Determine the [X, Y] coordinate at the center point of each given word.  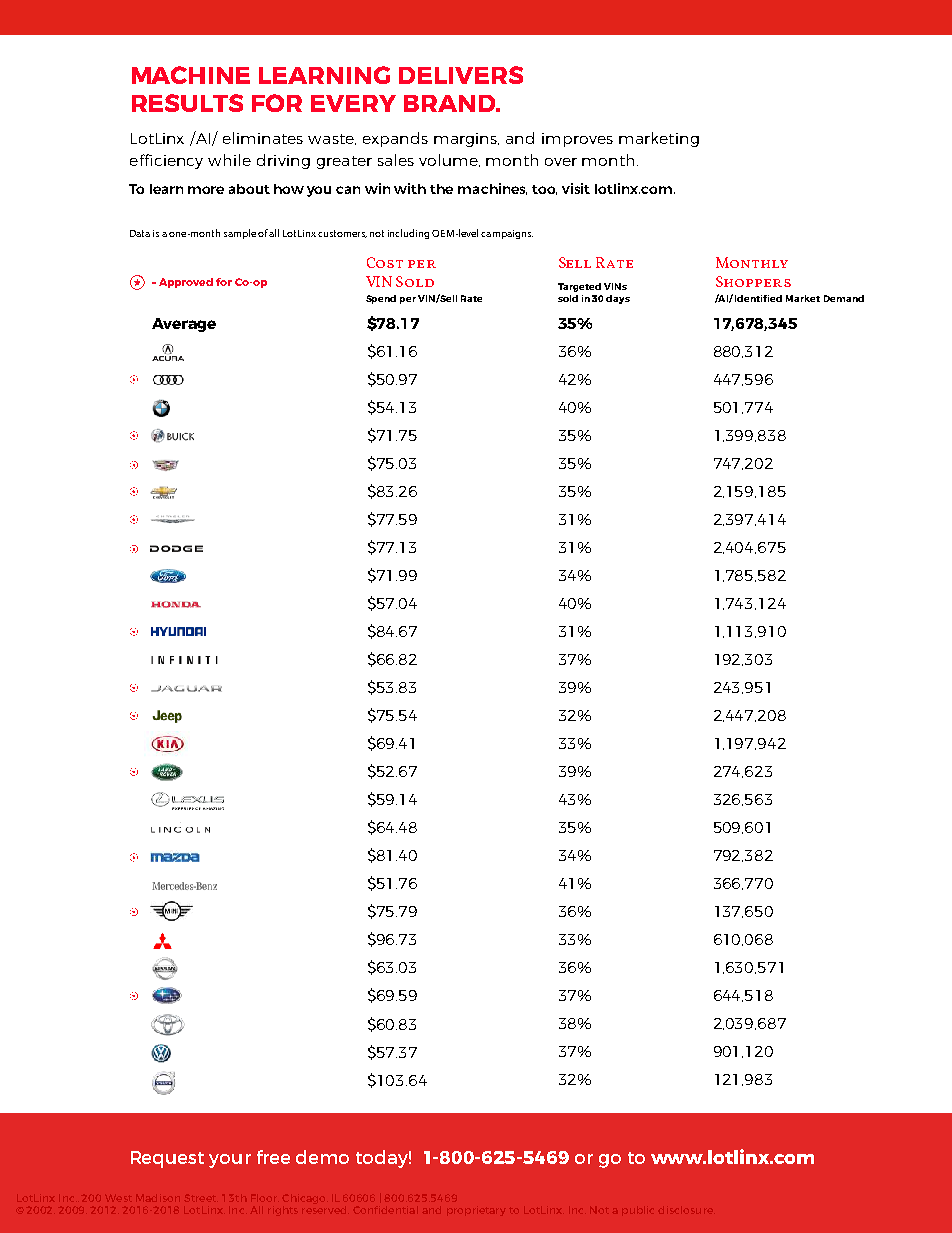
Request [167, 1159]
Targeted [579, 287]
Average [184, 325]
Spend [381, 299]
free [273, 1157]
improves [577, 140]
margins [466, 140]
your [230, 1161]
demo [322, 1157]
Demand [844, 298]
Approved [186, 283]
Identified [758, 298]
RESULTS [187, 103]
